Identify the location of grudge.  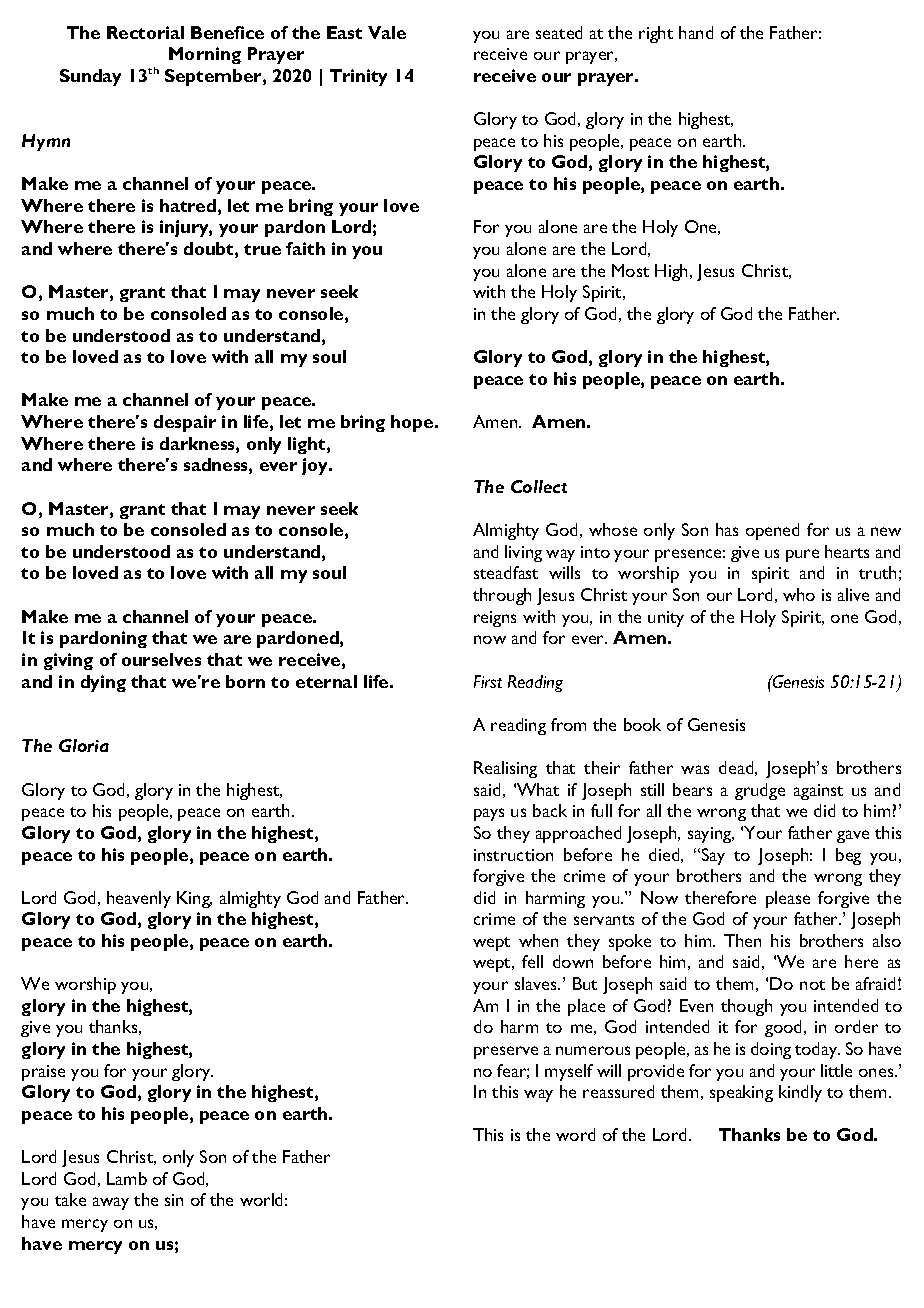
(760, 791).
